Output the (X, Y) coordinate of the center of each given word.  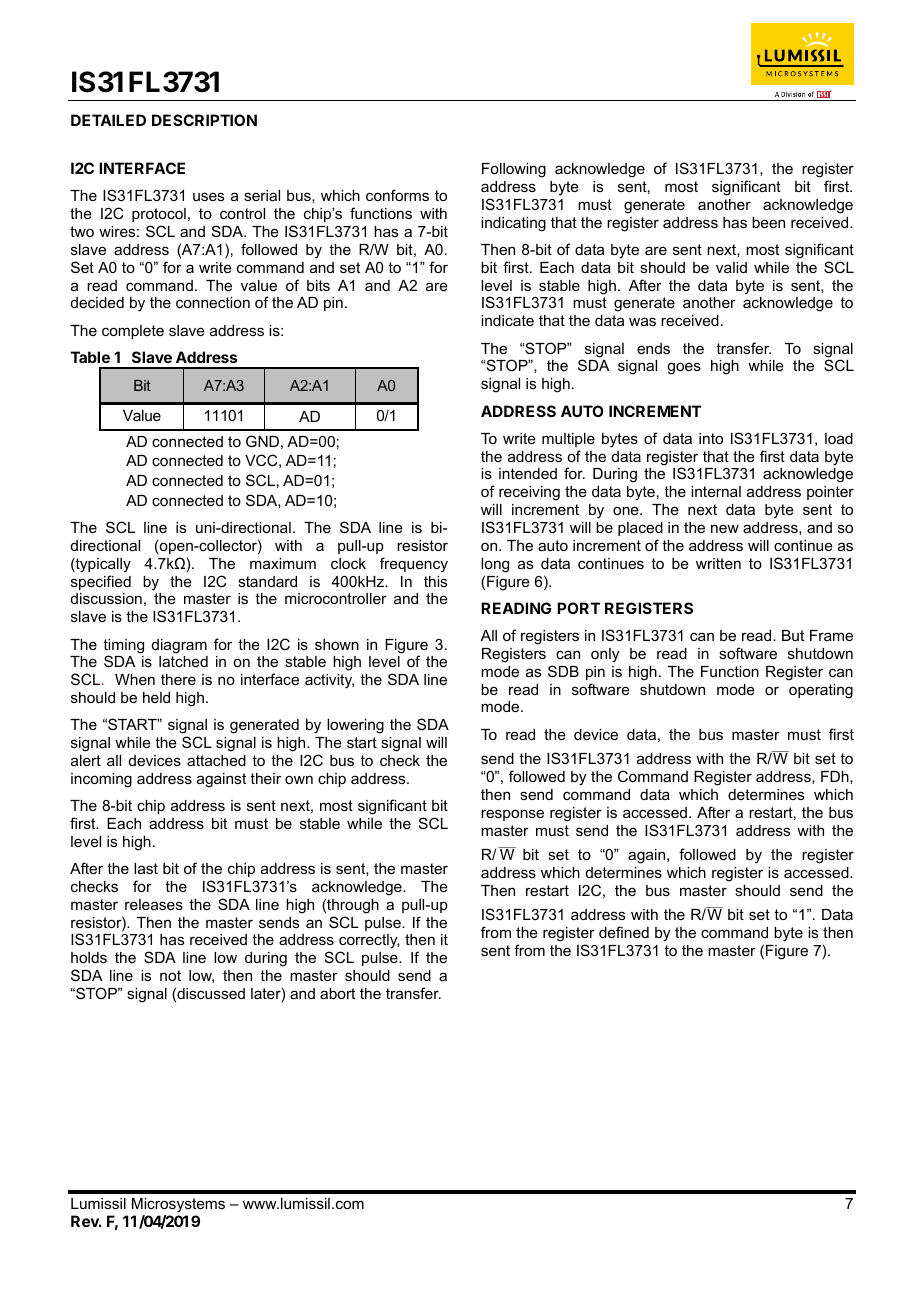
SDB (563, 671)
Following (514, 170)
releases (154, 904)
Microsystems (178, 1205)
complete (133, 332)
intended (528, 473)
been (768, 222)
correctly (369, 943)
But (793, 635)
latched (183, 661)
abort (337, 993)
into (711, 438)
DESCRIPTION (204, 120)
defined (624, 932)
